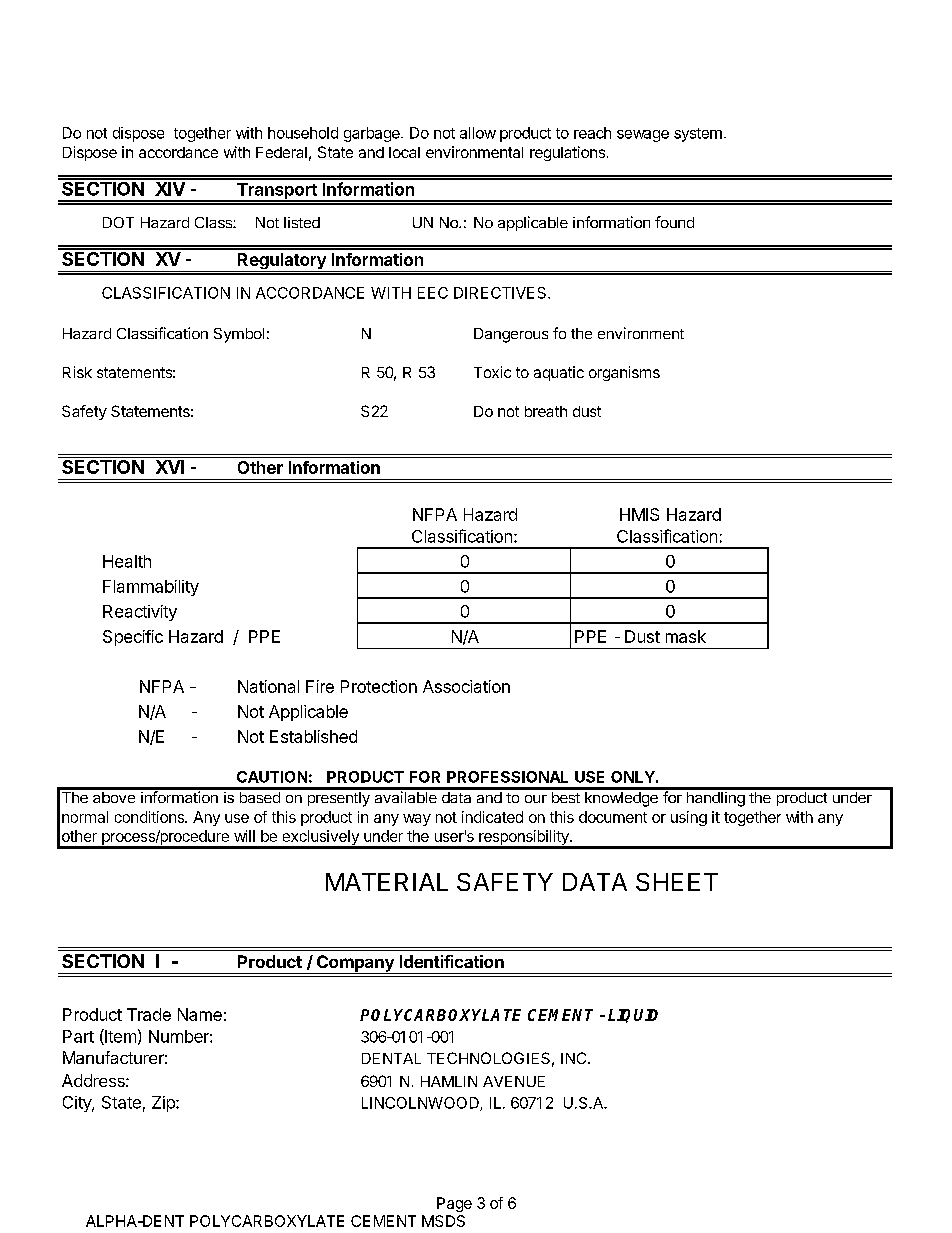 This page has width=952, height=1233. I want to click on Specific, so click(133, 638).
